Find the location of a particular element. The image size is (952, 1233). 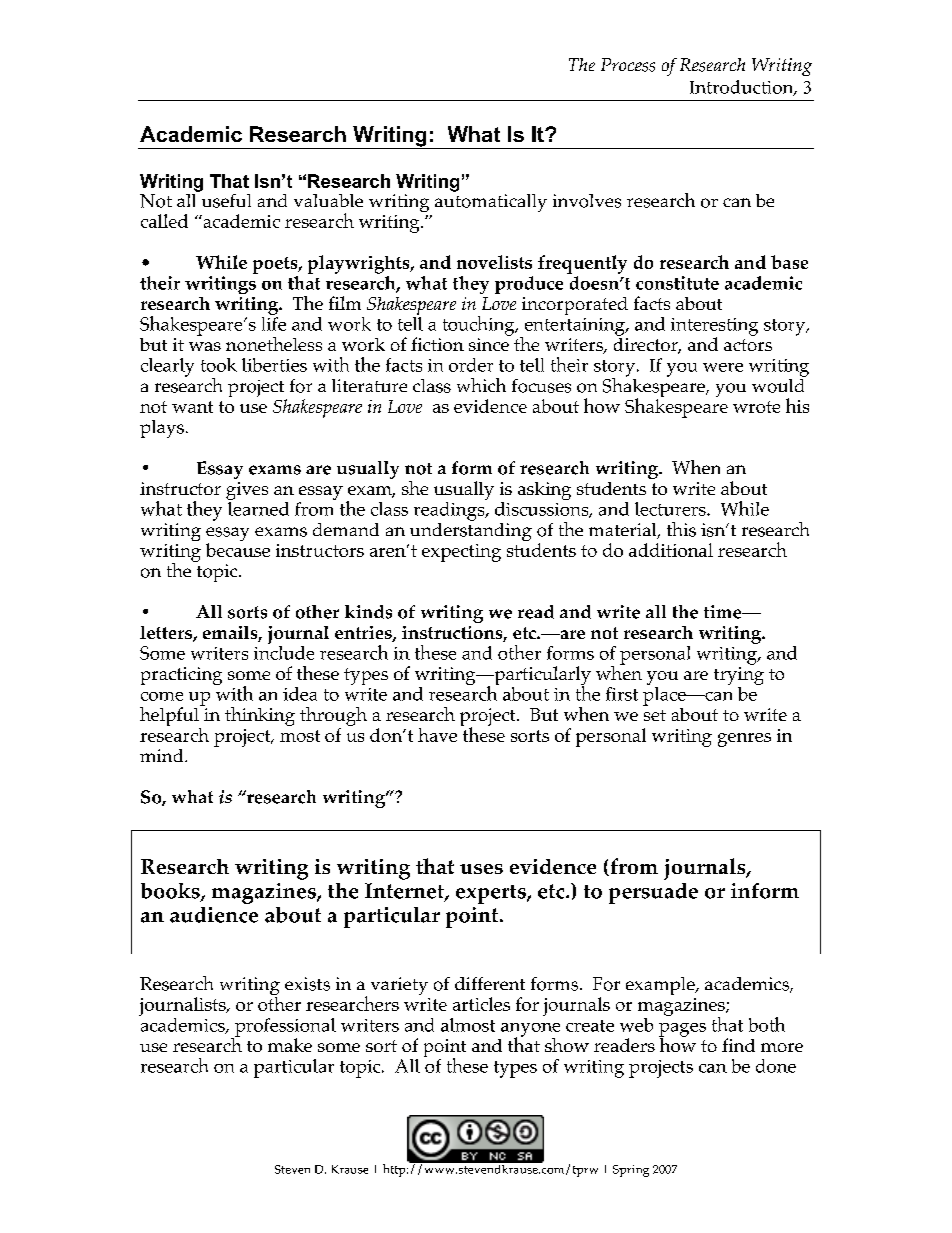

were is located at coordinates (723, 367).
